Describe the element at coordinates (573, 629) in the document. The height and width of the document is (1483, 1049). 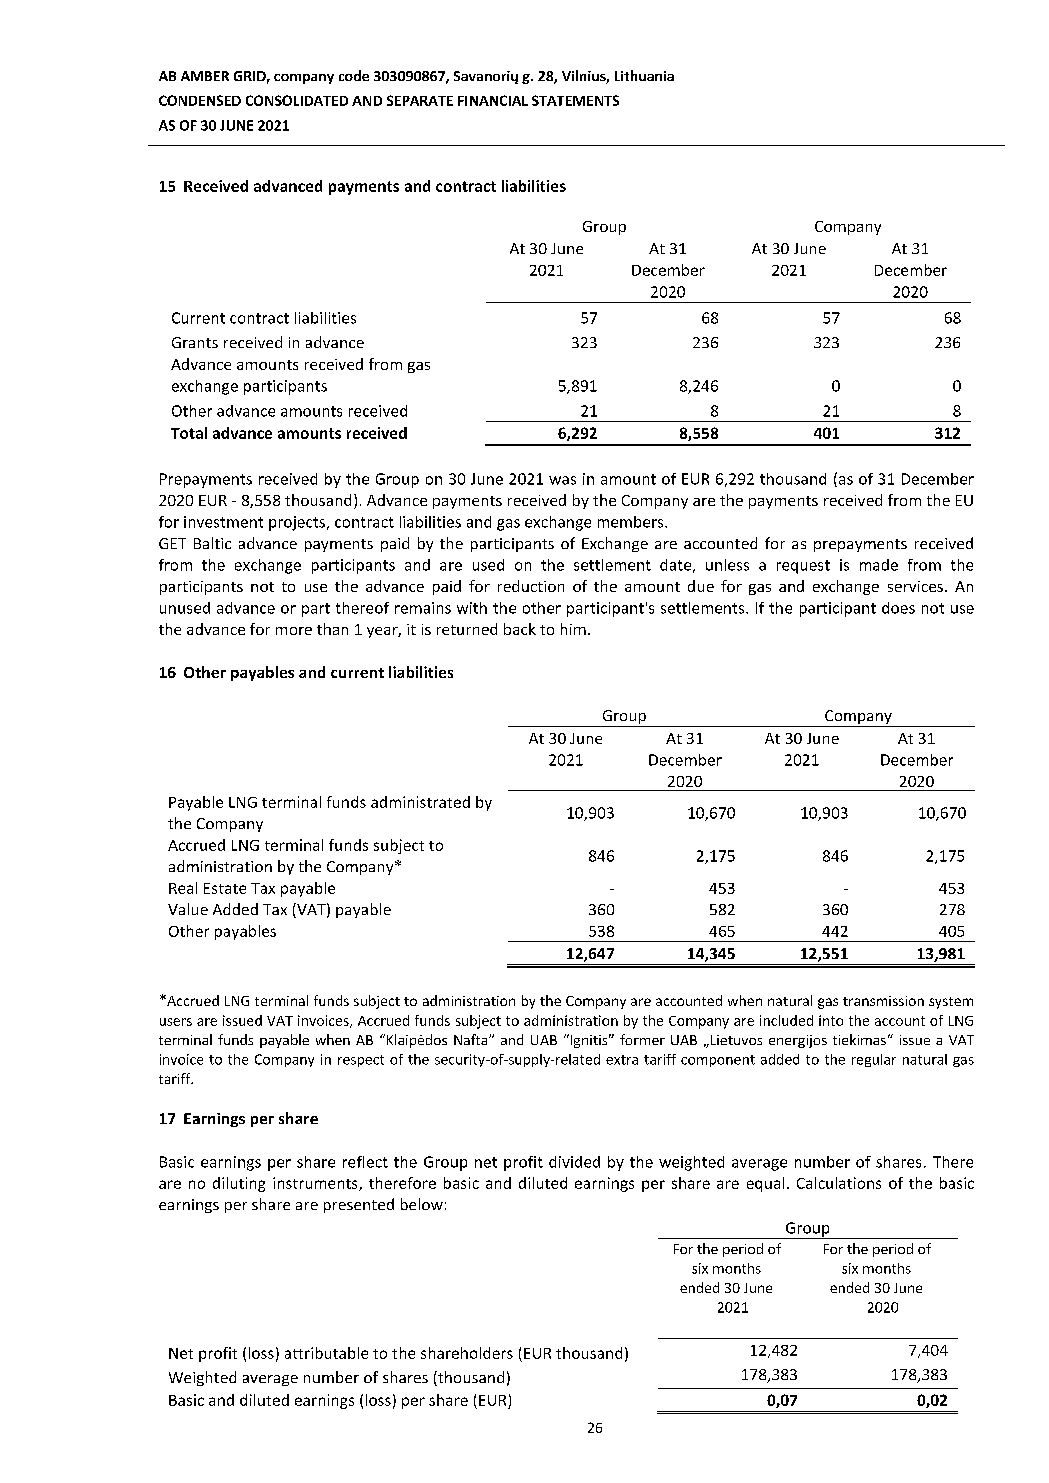
I see `him` at that location.
